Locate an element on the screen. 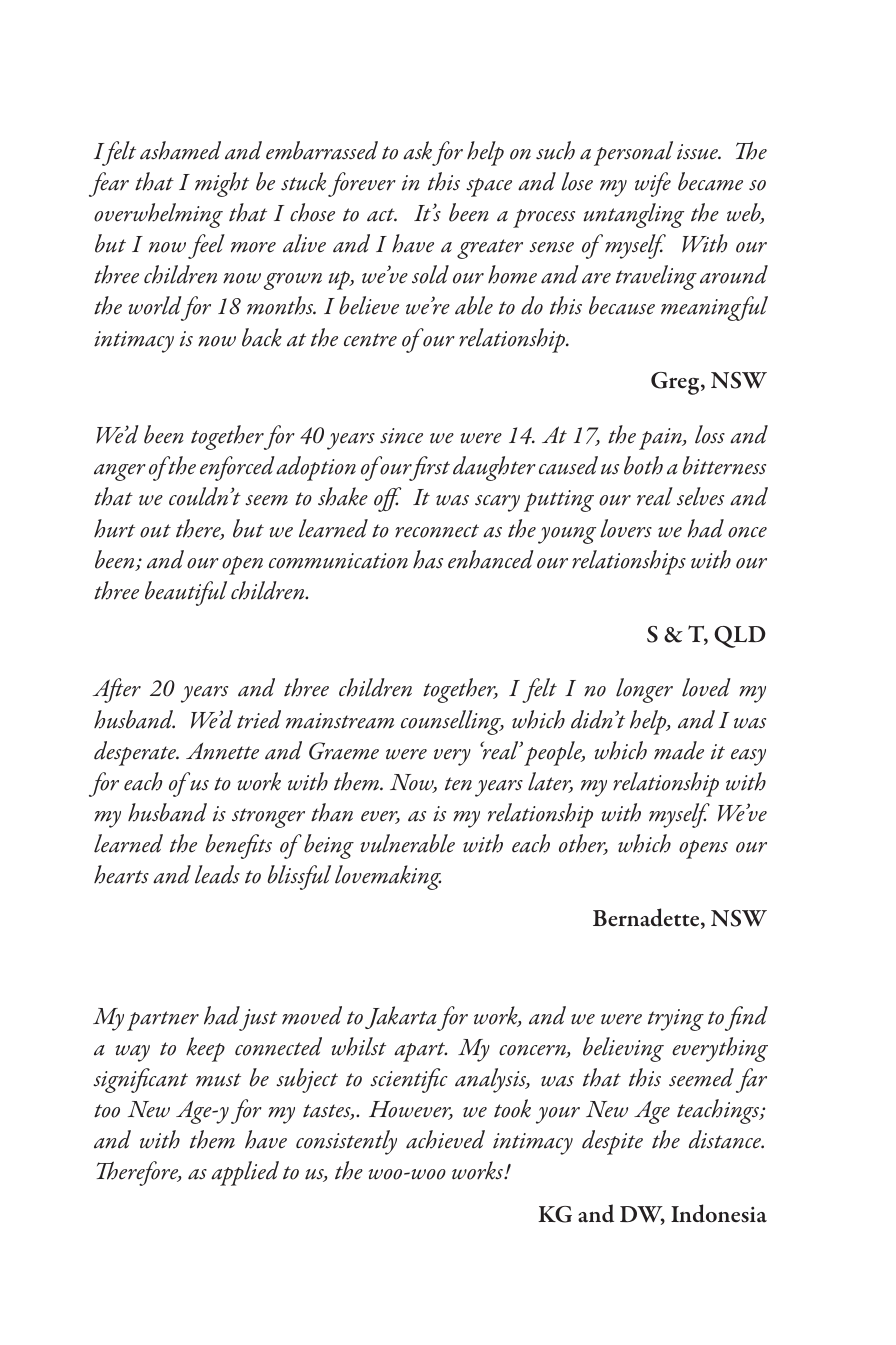 This screenshot has width=896, height=1345. counselling is located at coordinates (452, 722).
